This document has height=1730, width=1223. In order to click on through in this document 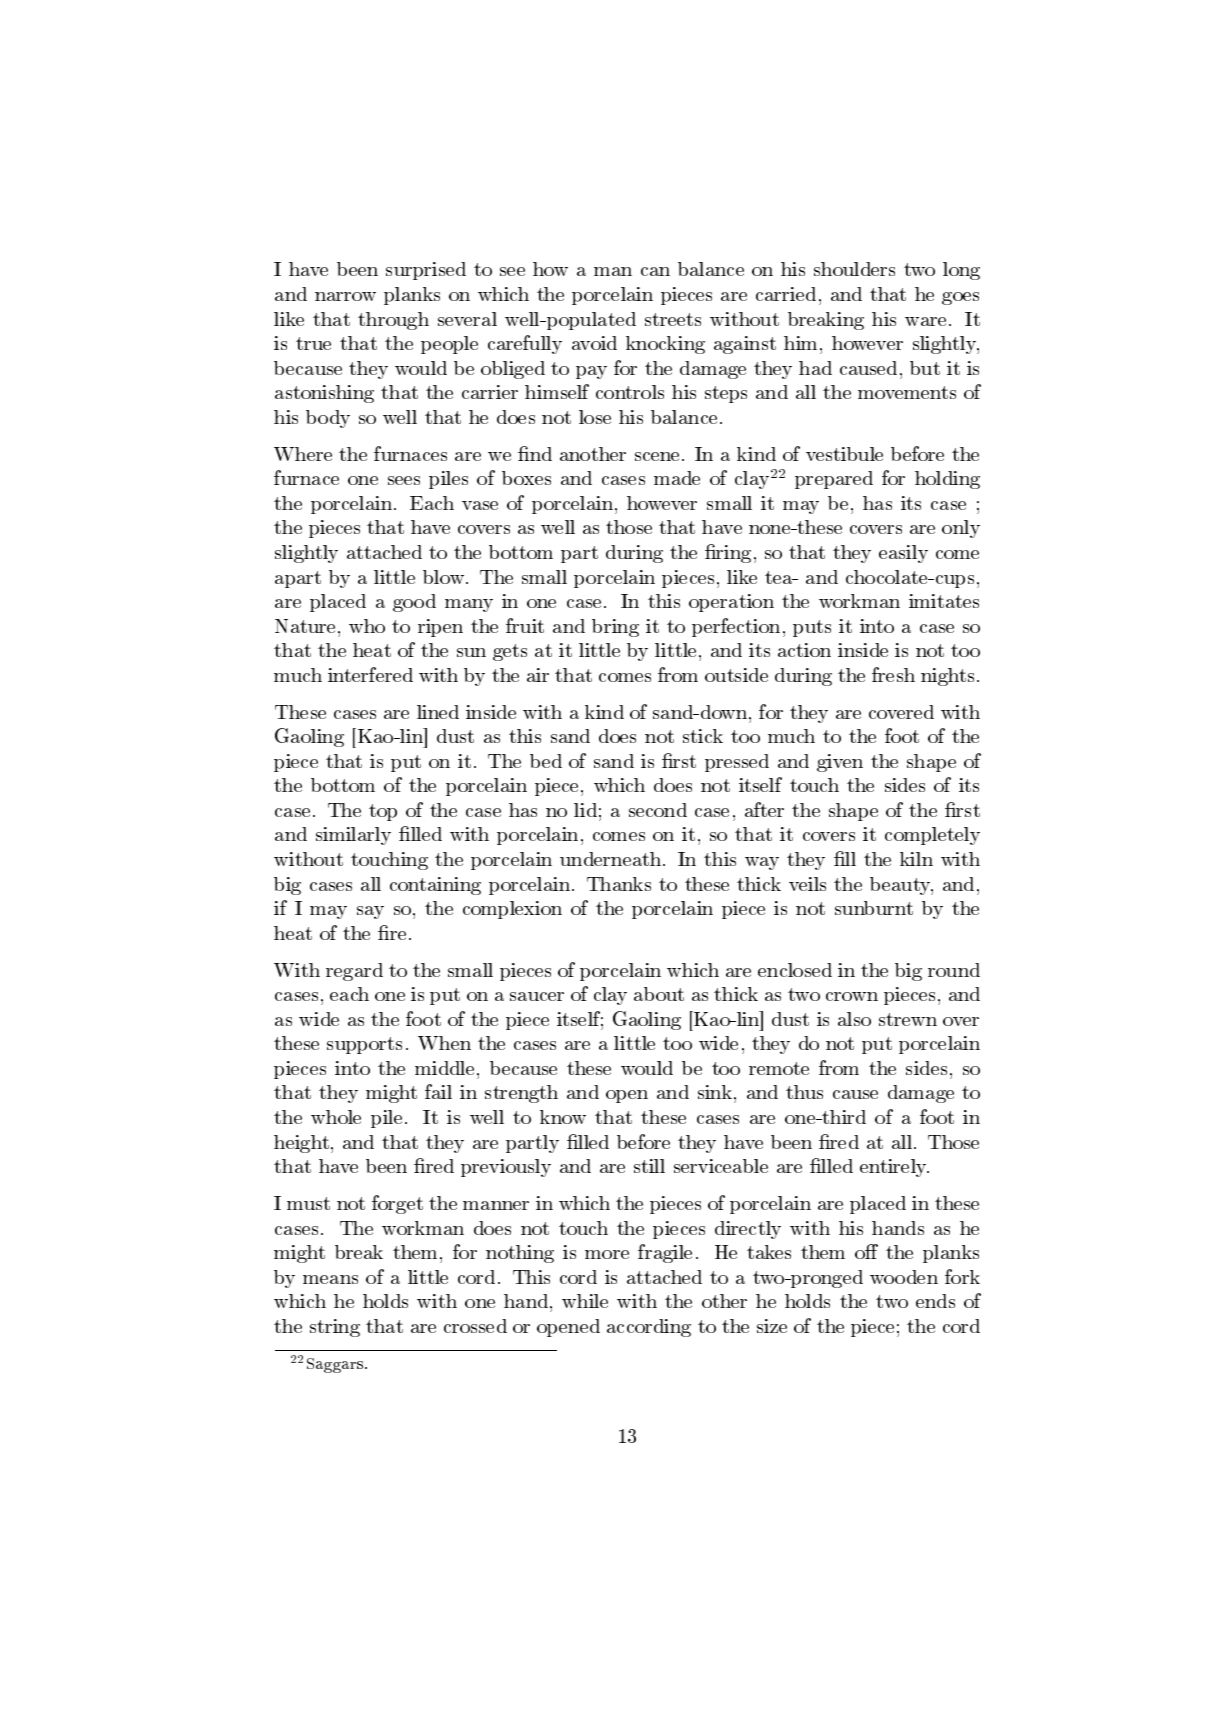, I will do `click(393, 321)`.
